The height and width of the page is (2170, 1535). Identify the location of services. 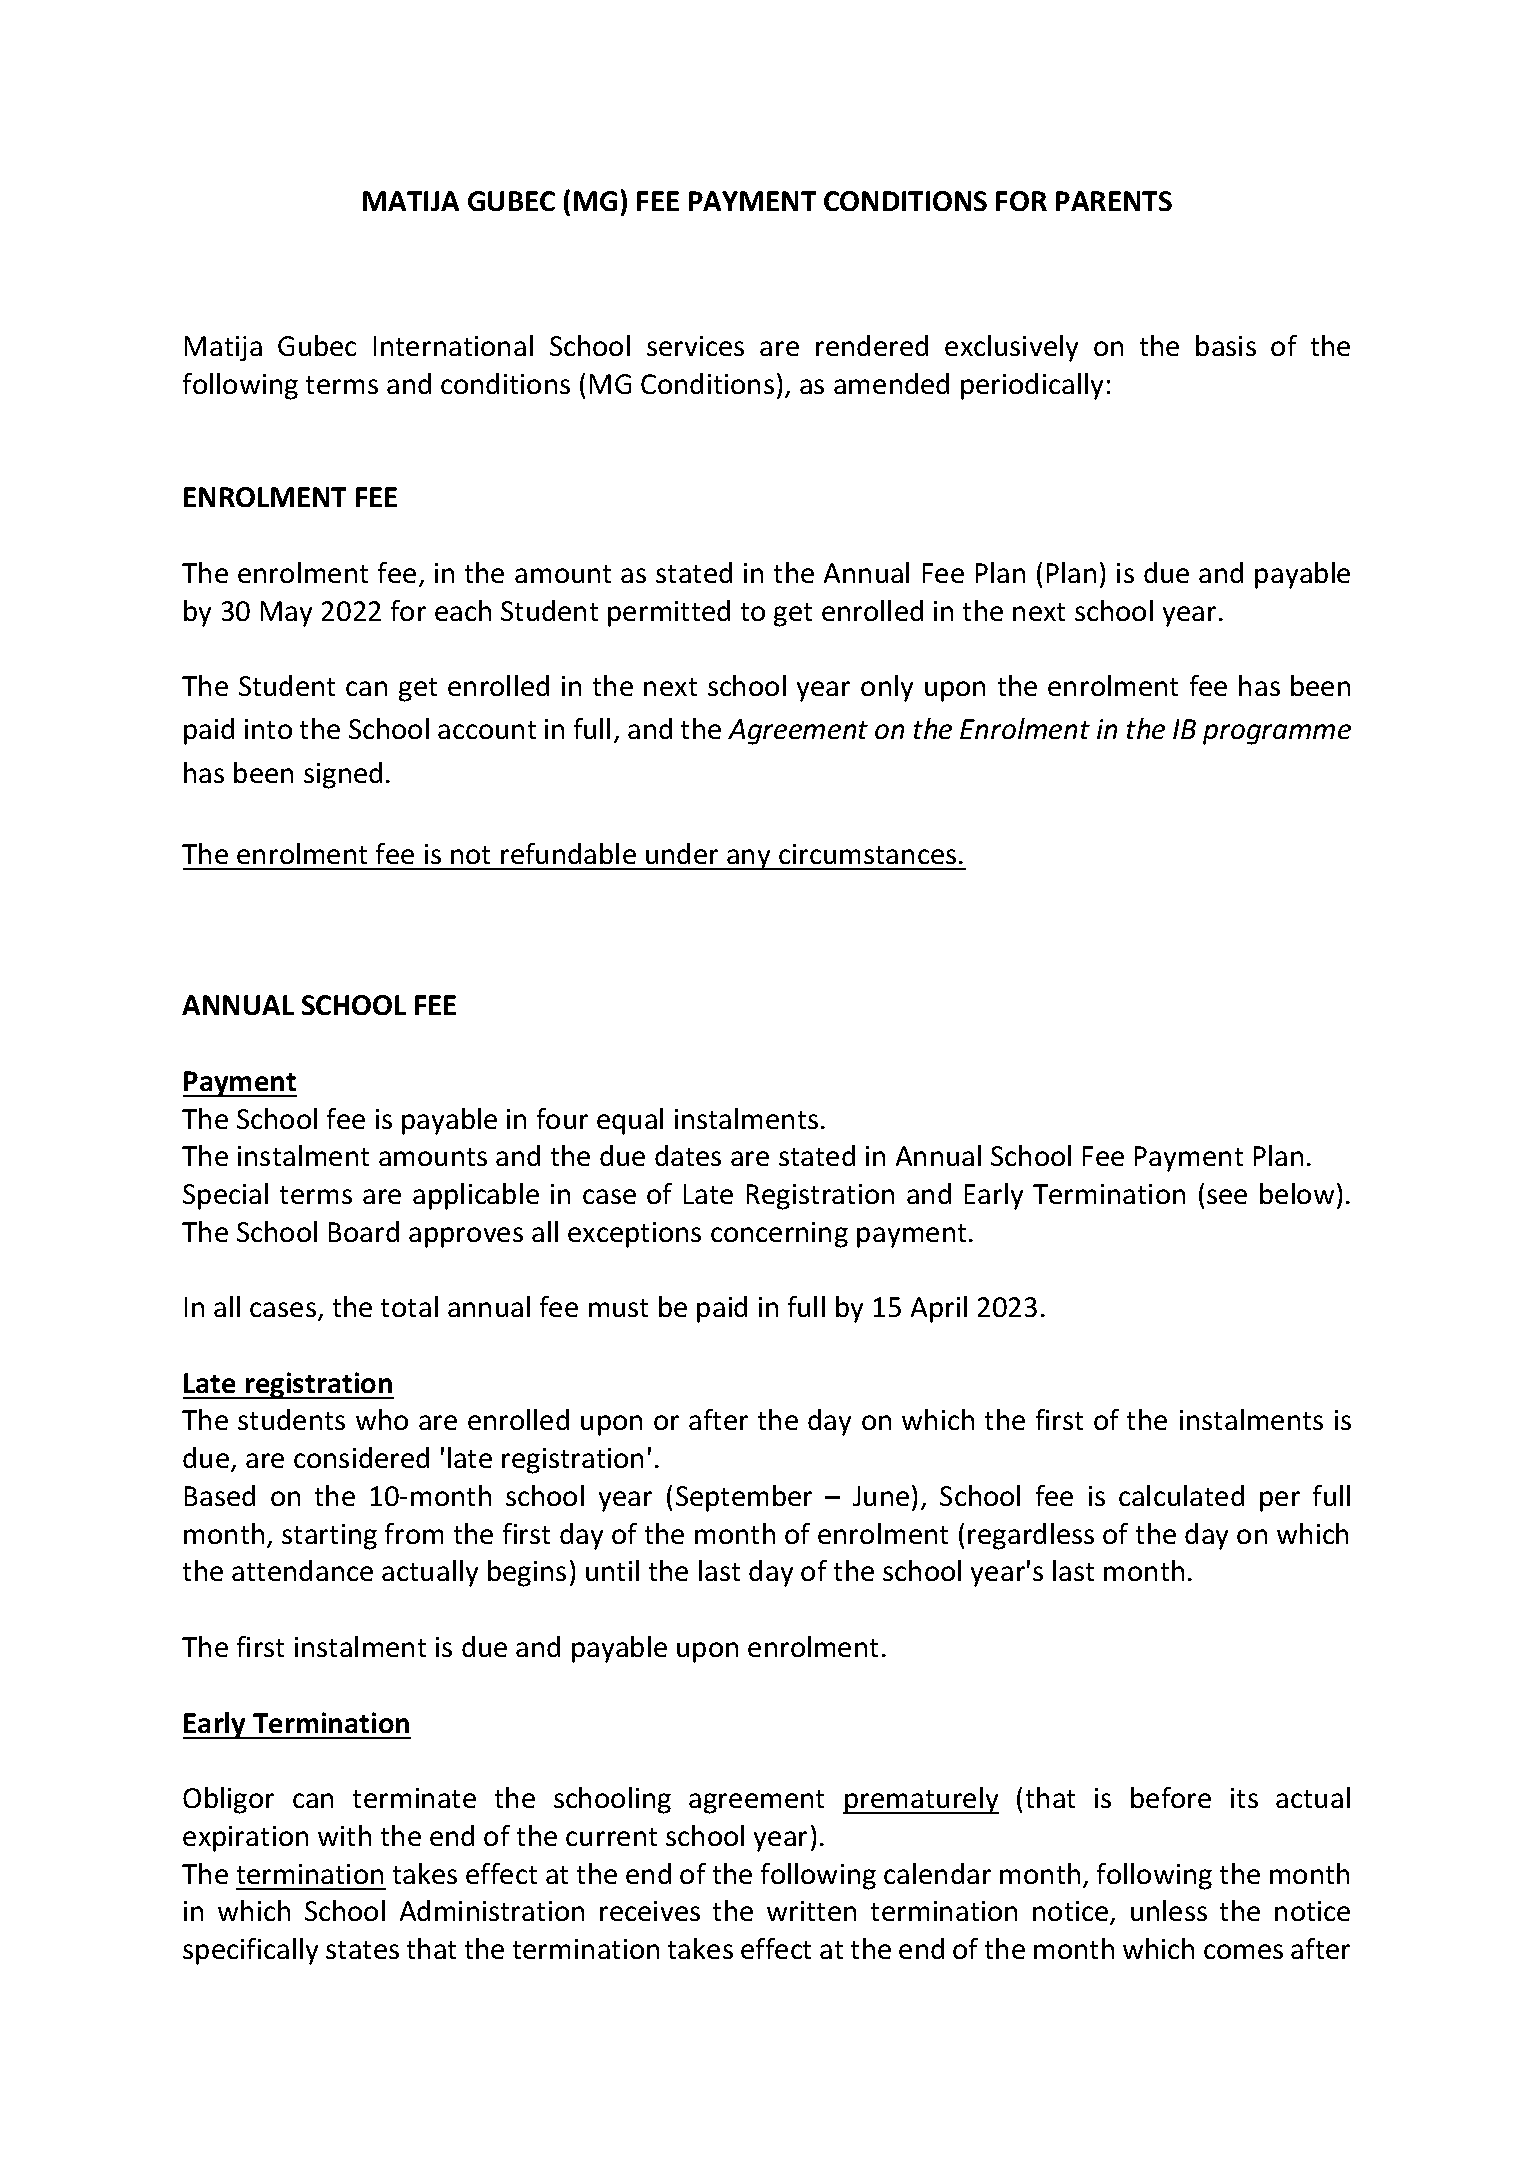
(695, 346).
